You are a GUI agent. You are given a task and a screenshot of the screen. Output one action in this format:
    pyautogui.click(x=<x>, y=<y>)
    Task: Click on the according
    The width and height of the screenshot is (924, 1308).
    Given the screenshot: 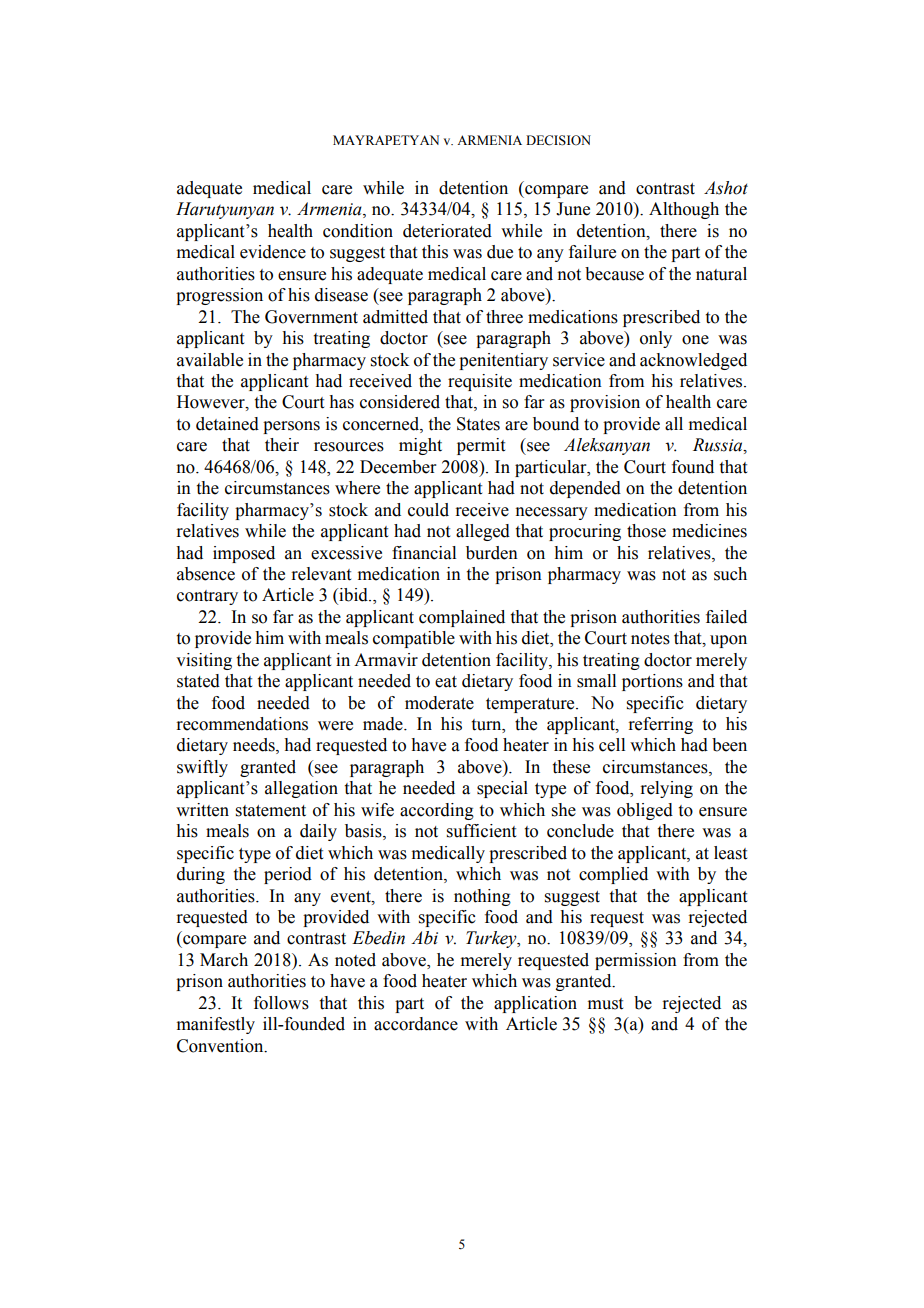 What is the action you would take?
    pyautogui.click(x=437, y=811)
